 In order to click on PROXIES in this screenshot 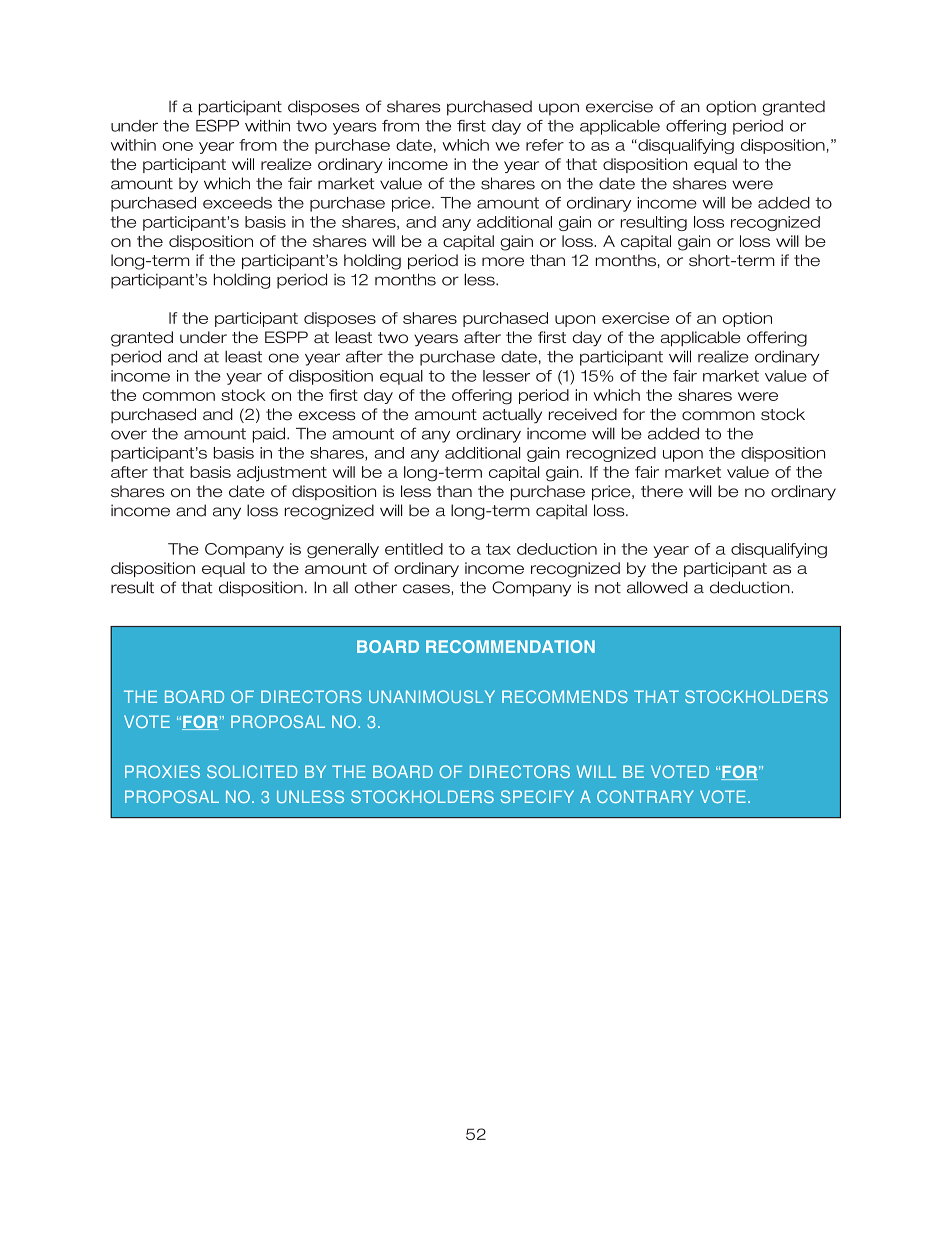, I will do `click(162, 771)`.
